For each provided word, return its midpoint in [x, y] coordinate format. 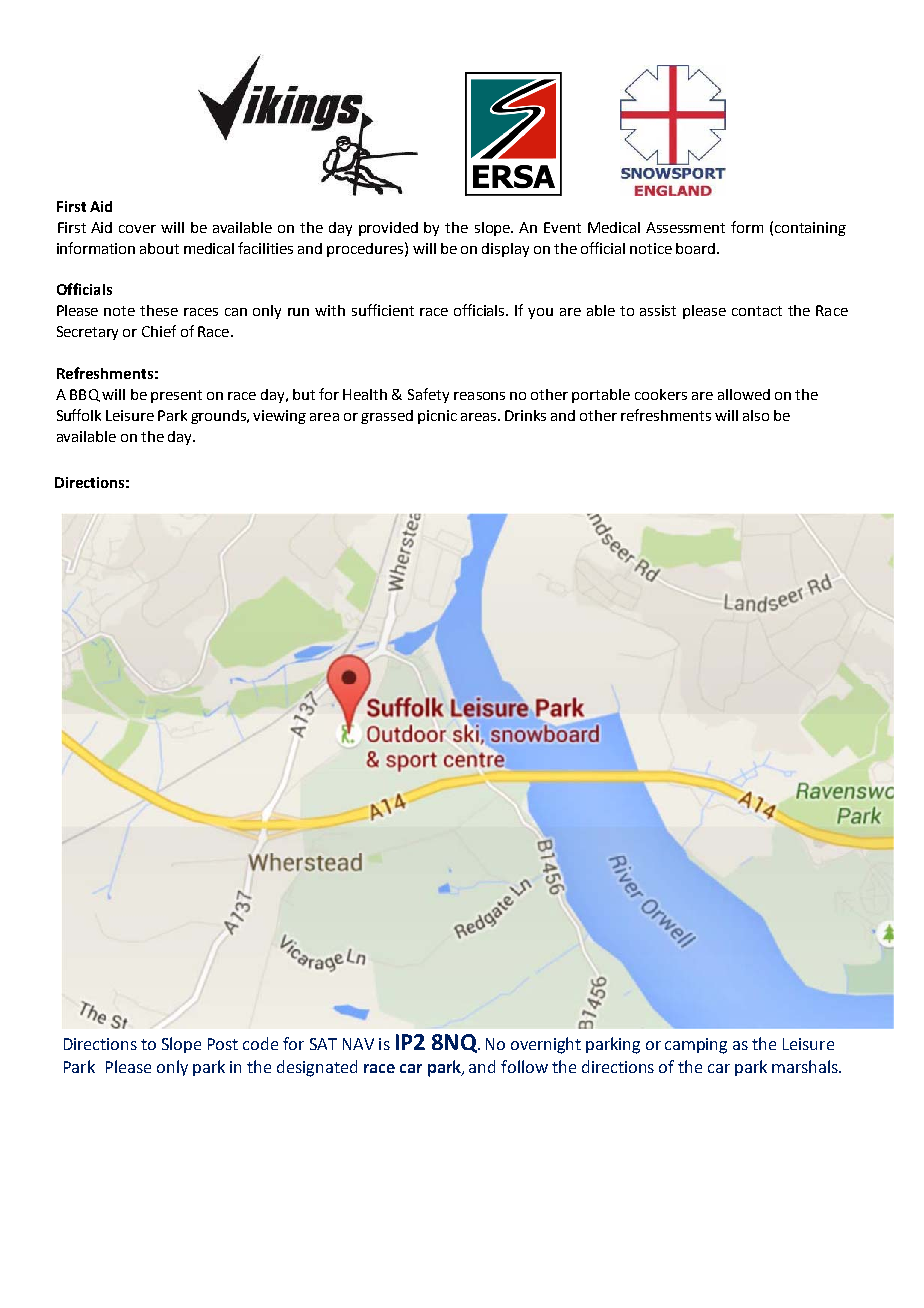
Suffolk [79, 415]
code [260, 1043]
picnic [437, 417]
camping [696, 1046]
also [756, 415]
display [505, 250]
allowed [744, 394]
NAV [358, 1044]
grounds [220, 417]
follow [524, 1066]
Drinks [525, 415]
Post [223, 1044]
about [159, 248]
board [697, 248]
